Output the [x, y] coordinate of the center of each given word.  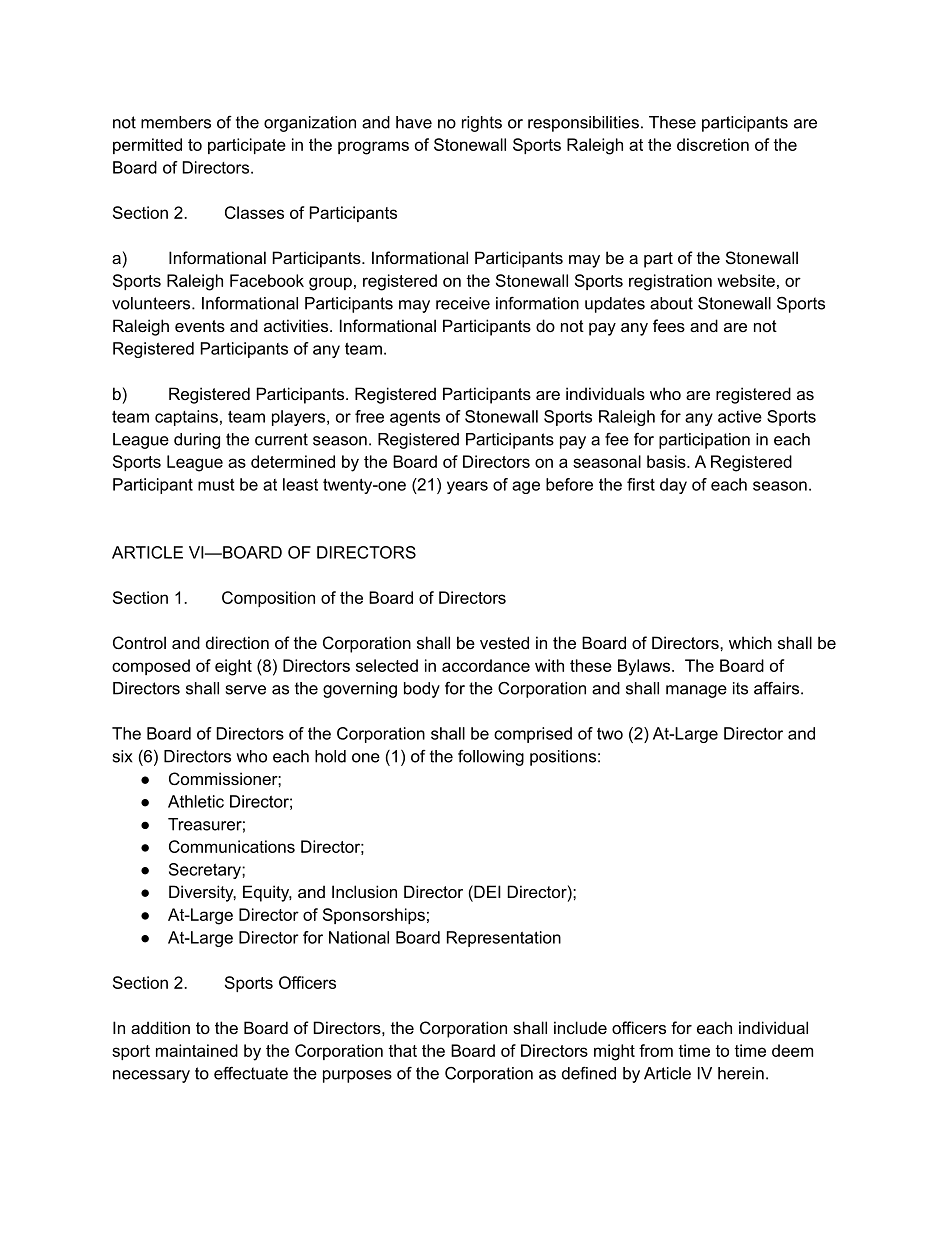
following [491, 758]
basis [667, 461]
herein [741, 1073]
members [176, 122]
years [467, 487]
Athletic [196, 801]
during [197, 441]
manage [696, 691]
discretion [713, 144]
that [402, 1050]
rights [482, 124]
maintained [197, 1050]
